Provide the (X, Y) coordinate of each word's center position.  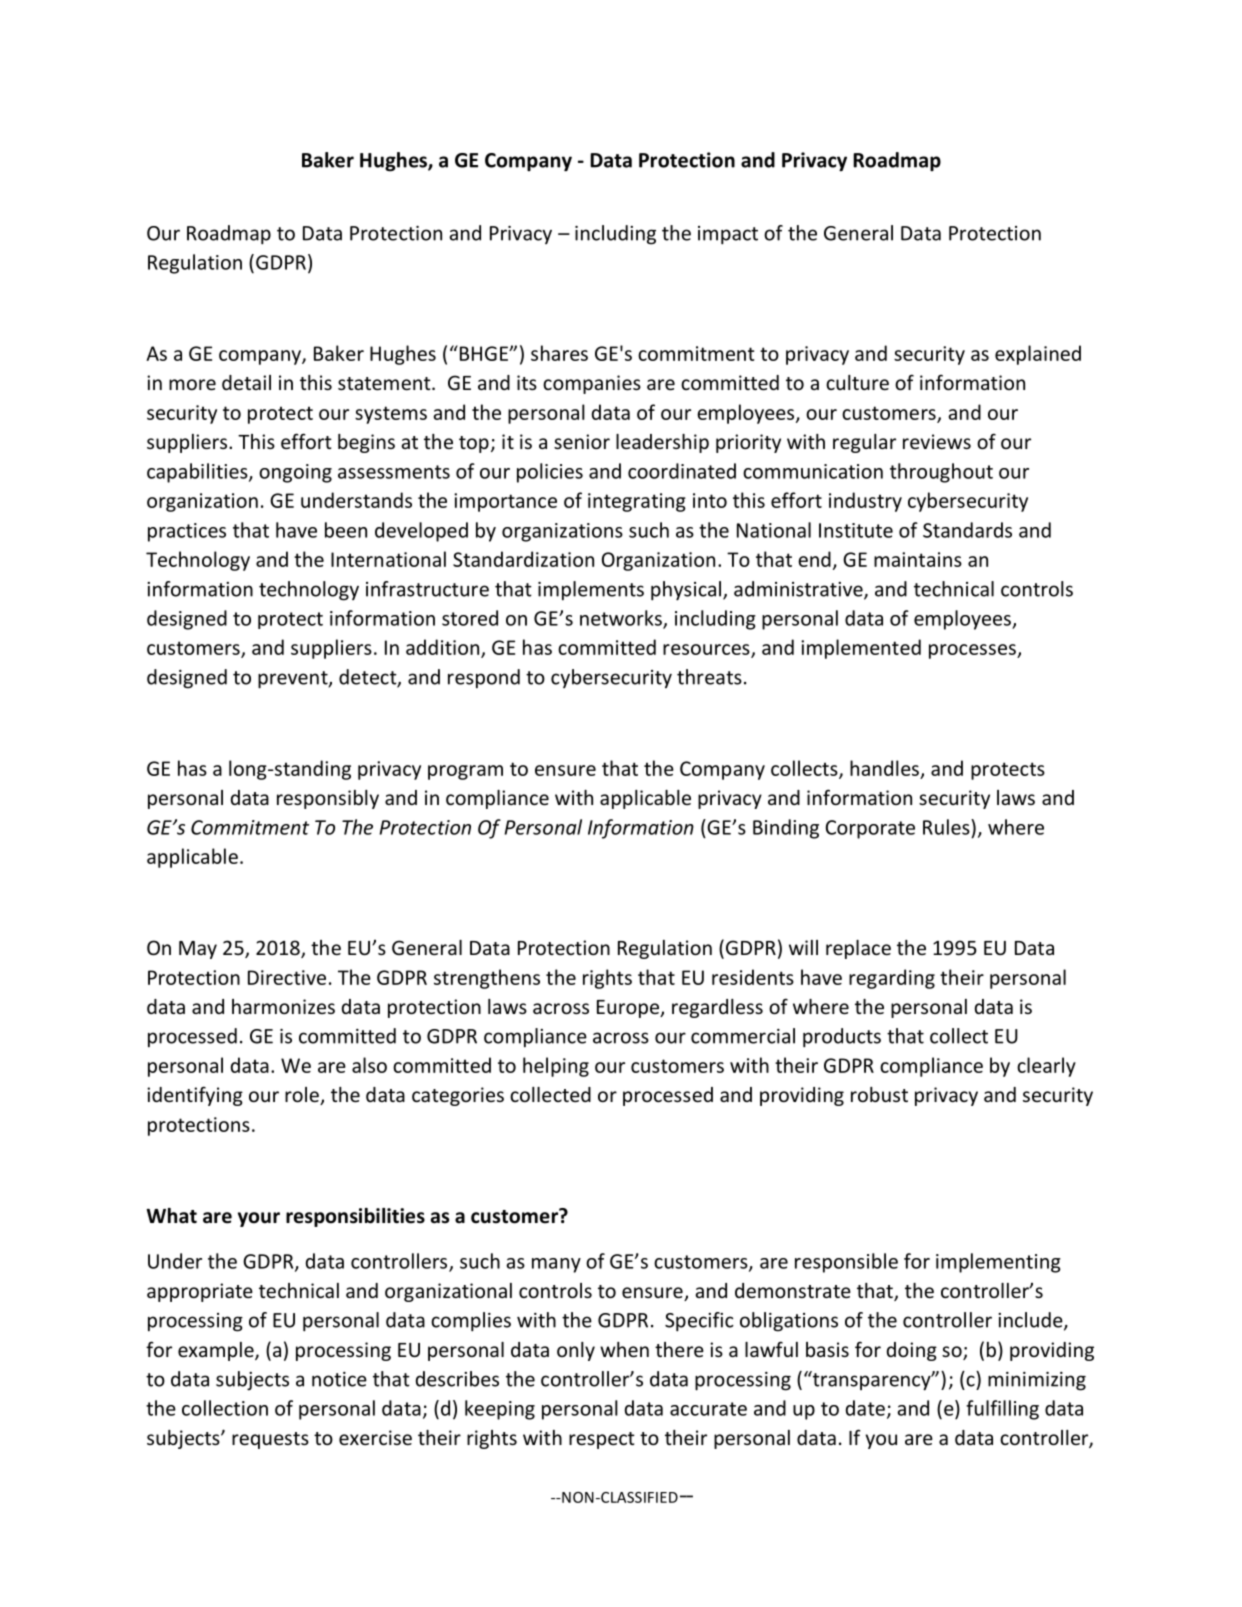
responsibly (328, 799)
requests (270, 1440)
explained (1038, 355)
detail (246, 382)
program (465, 772)
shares (559, 353)
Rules (947, 827)
